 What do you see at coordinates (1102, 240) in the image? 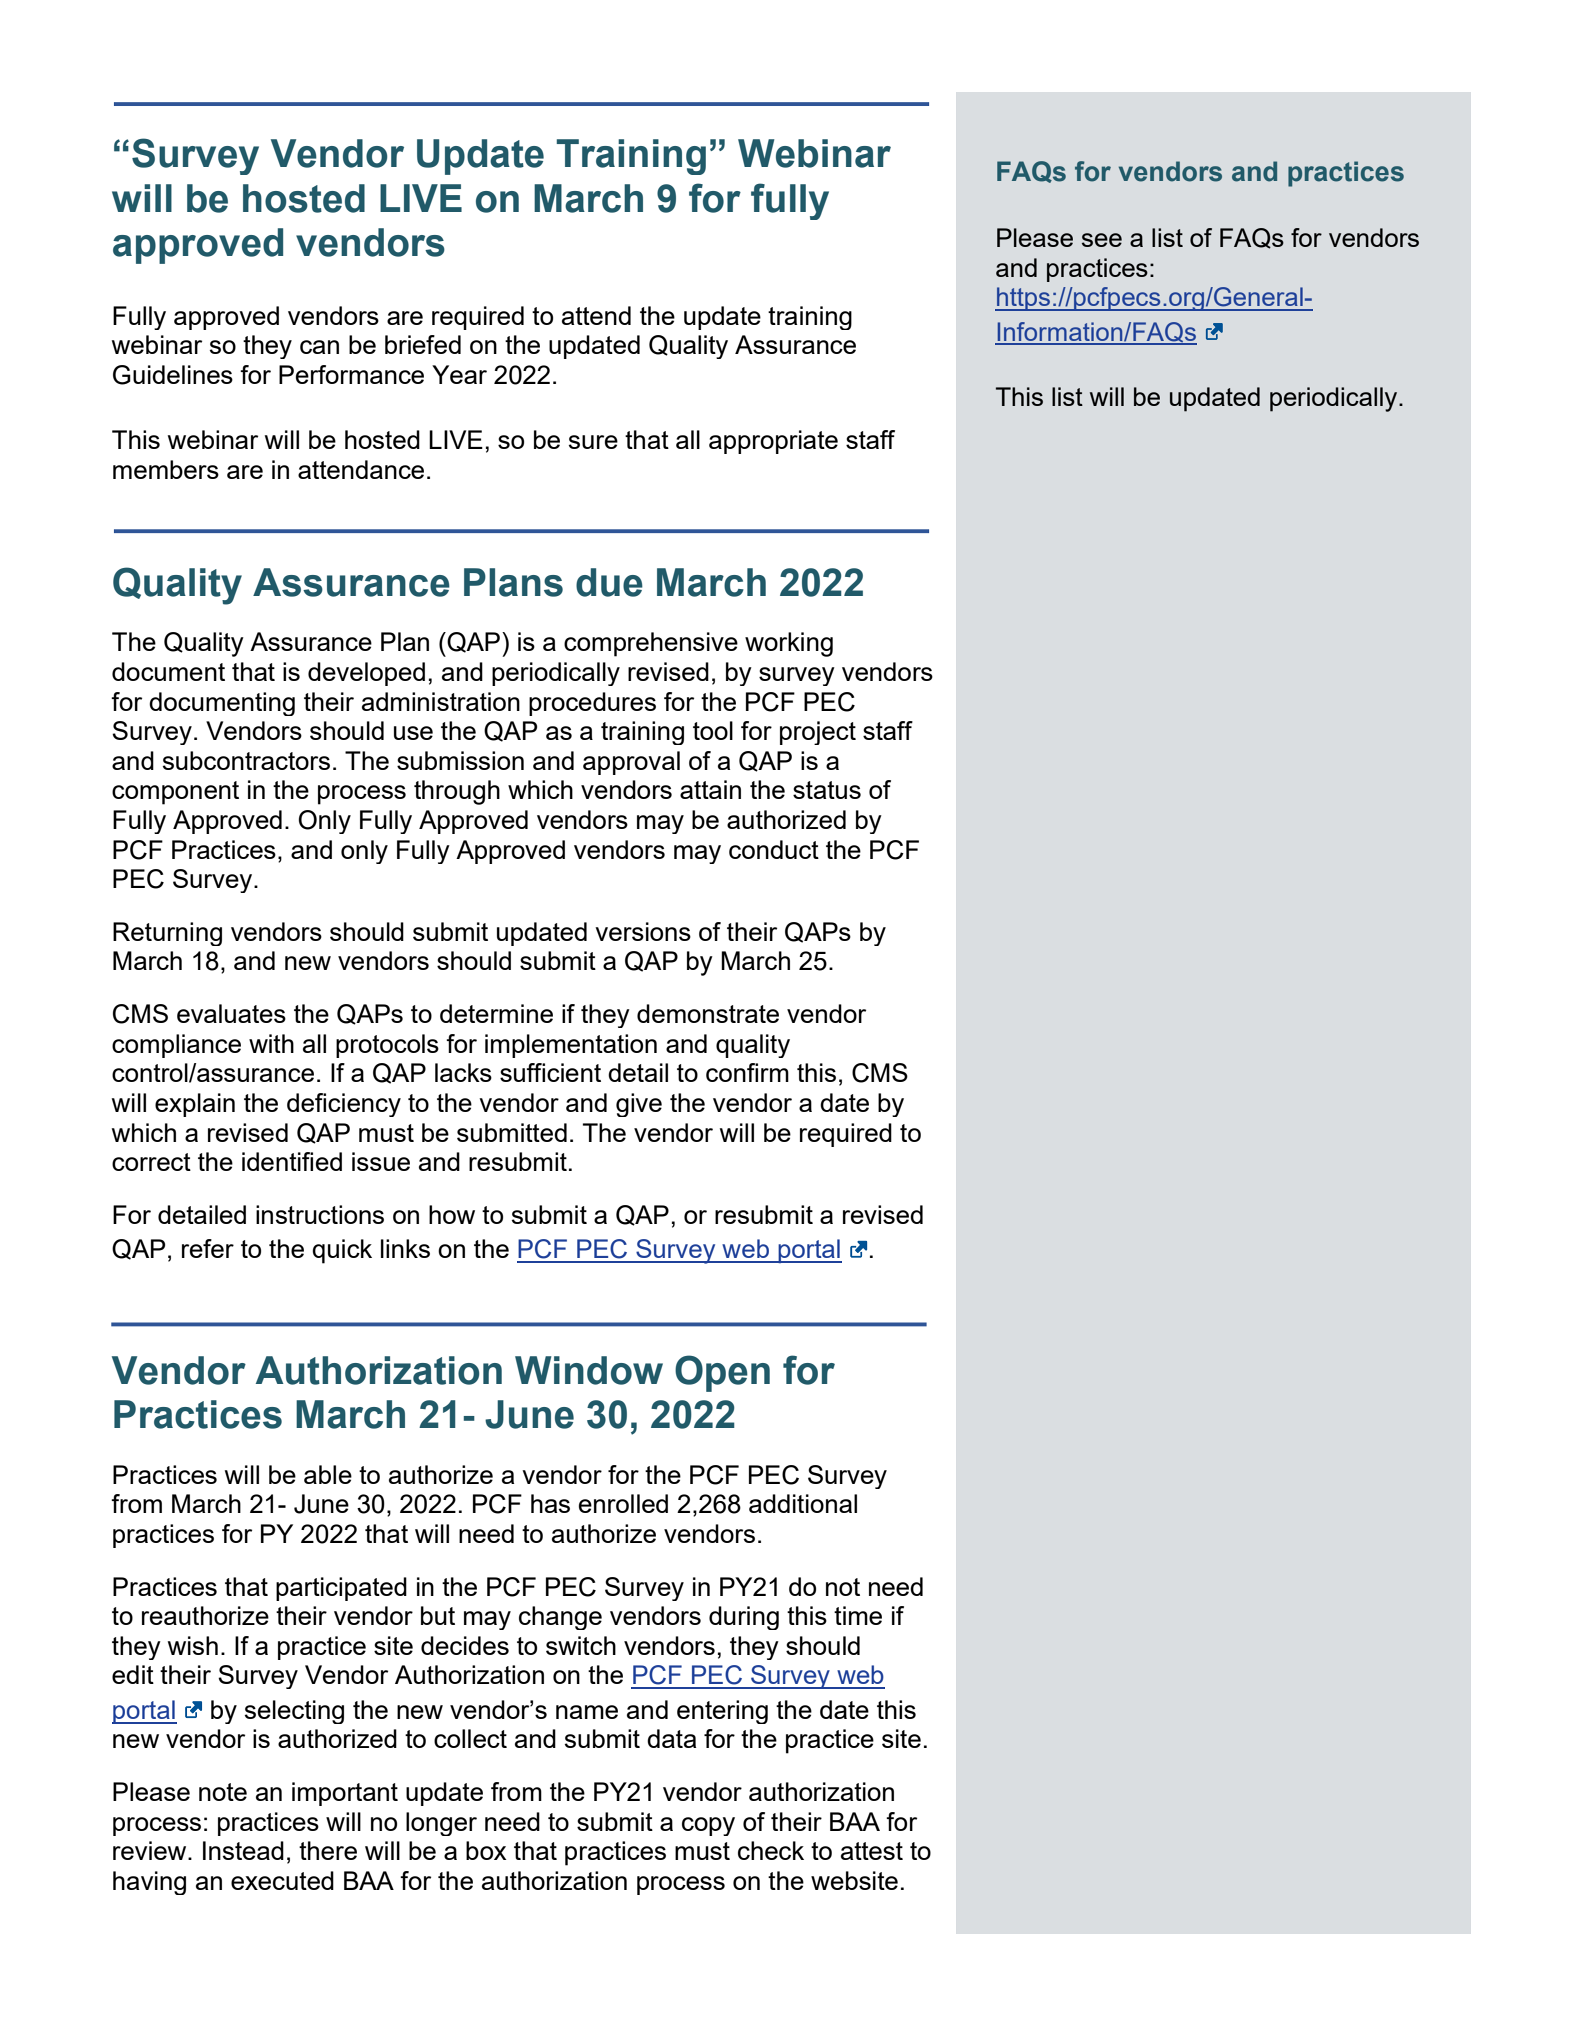
I see `see` at bounding box center [1102, 240].
